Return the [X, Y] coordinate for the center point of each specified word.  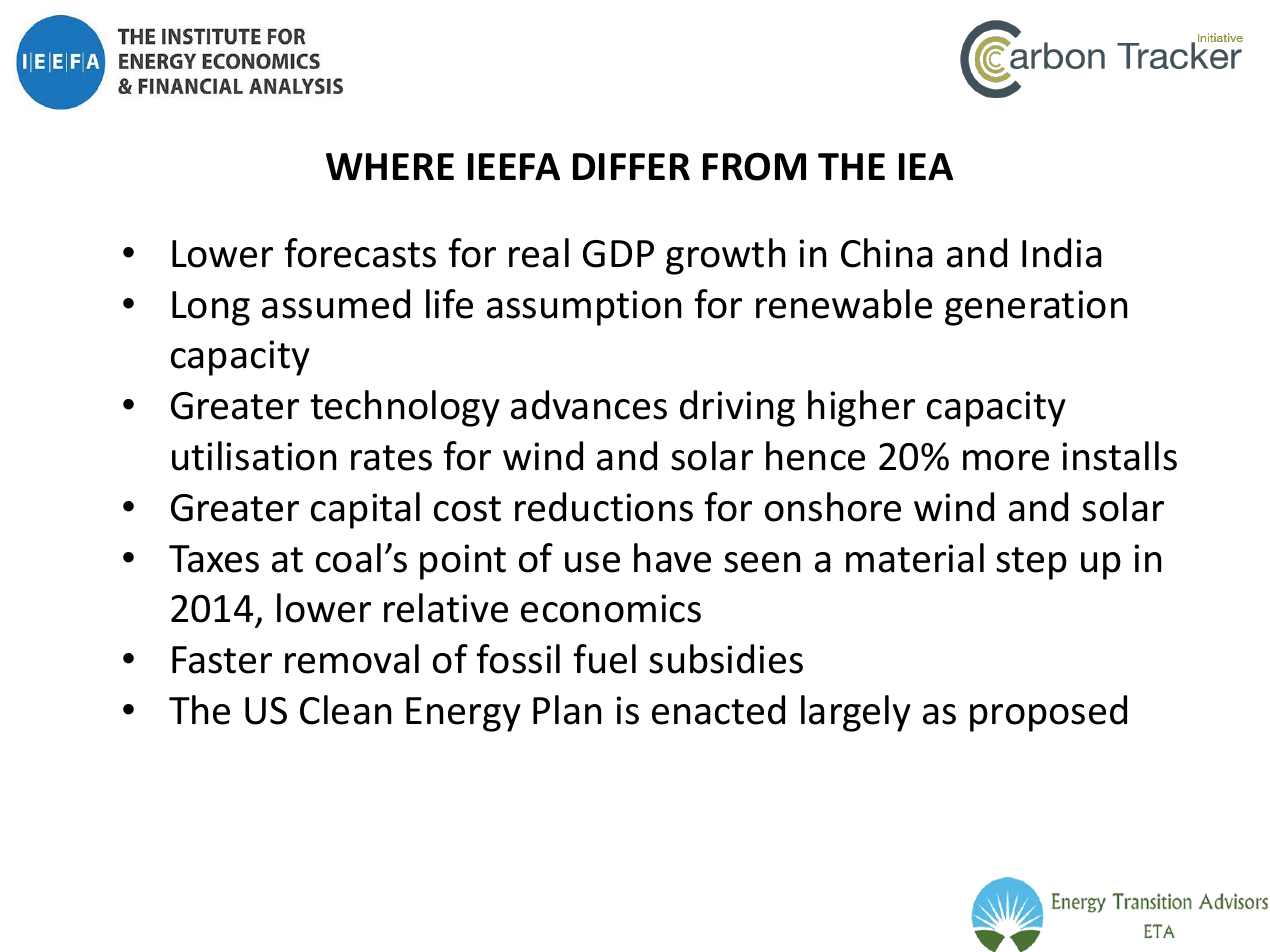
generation [1036, 308]
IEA [926, 166]
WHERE [390, 166]
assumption [584, 308]
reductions [604, 507]
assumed [336, 304]
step [1031, 563]
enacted [718, 710]
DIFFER [631, 166]
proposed [1048, 713]
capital [365, 510]
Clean [345, 710]
